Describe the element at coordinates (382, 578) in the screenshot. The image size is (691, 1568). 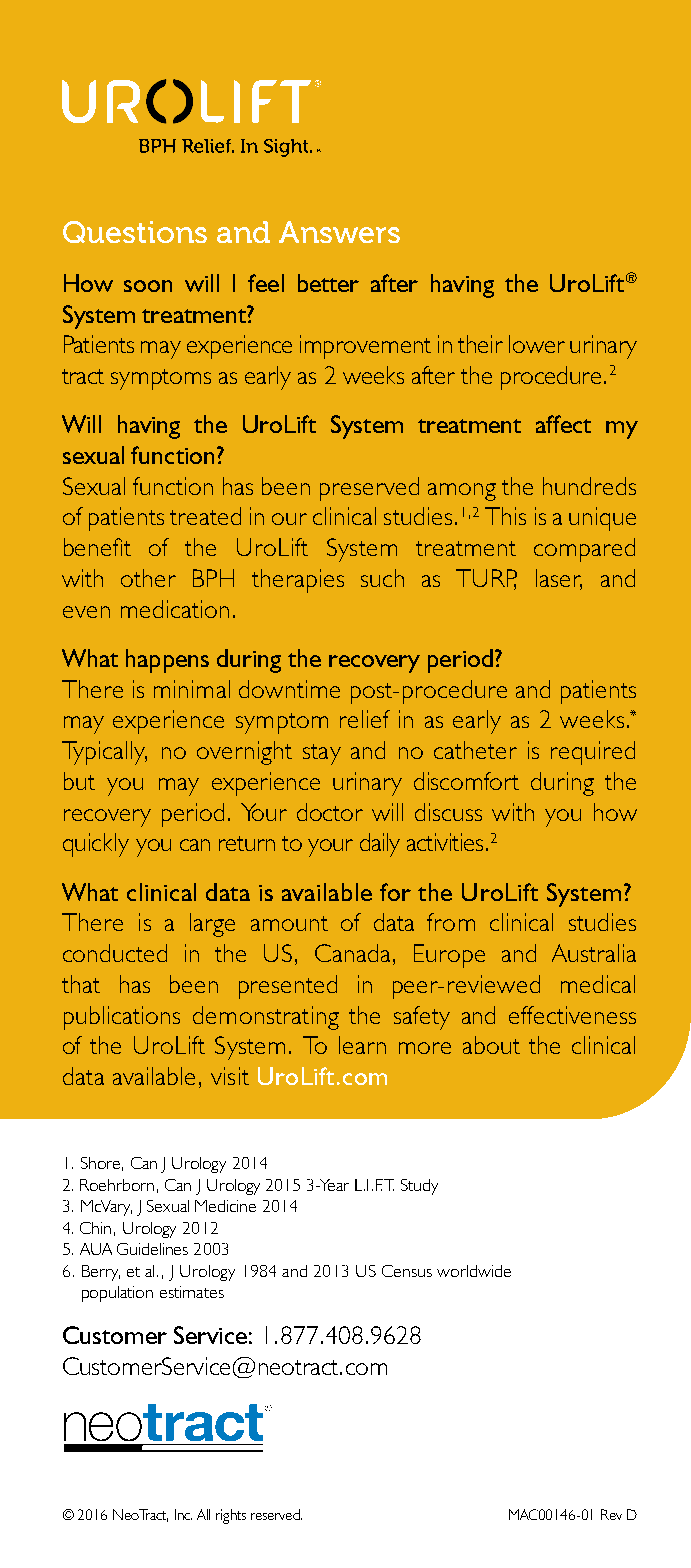
I see `such` at that location.
